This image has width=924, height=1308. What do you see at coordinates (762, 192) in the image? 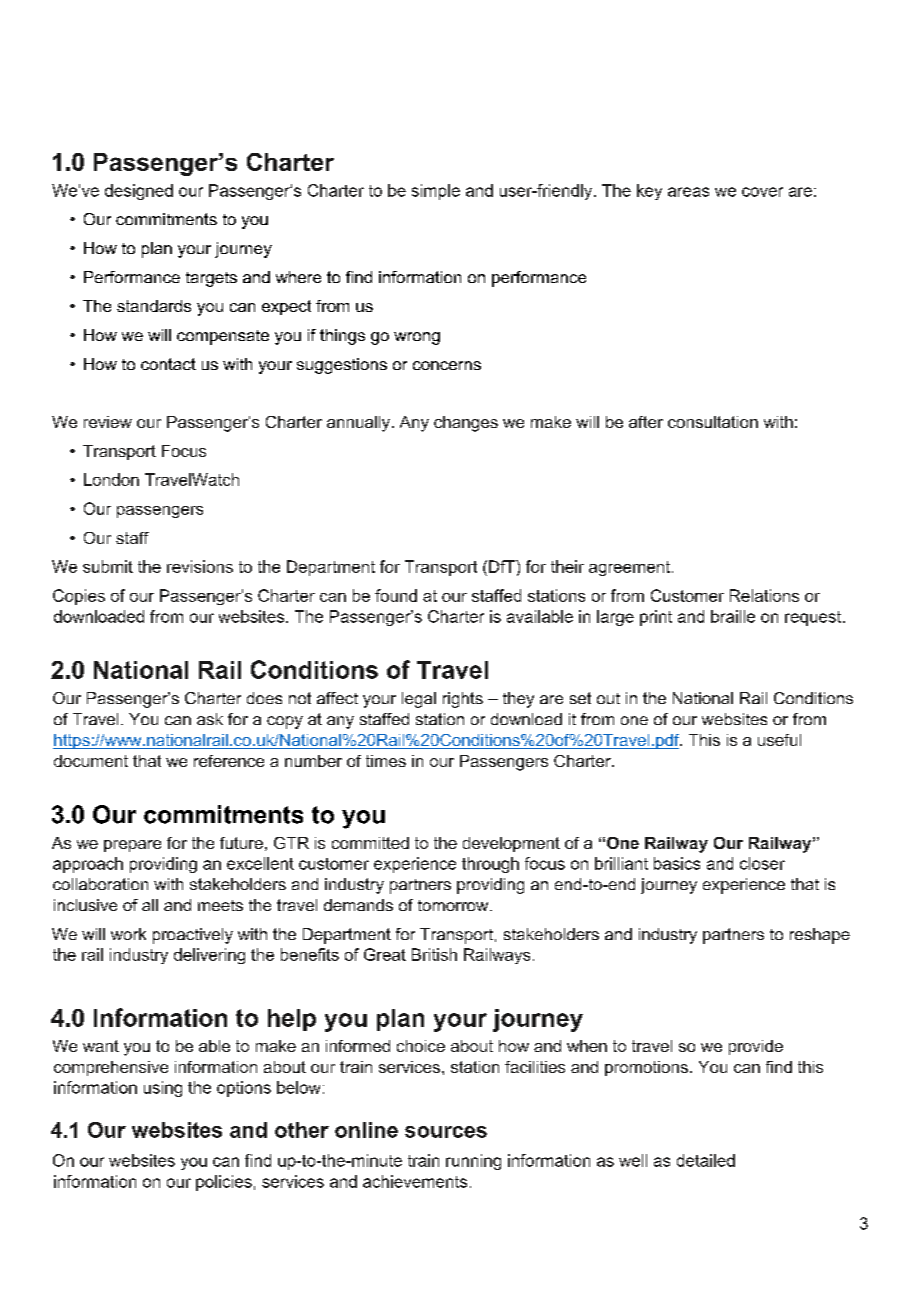
I see `cover` at bounding box center [762, 192].
